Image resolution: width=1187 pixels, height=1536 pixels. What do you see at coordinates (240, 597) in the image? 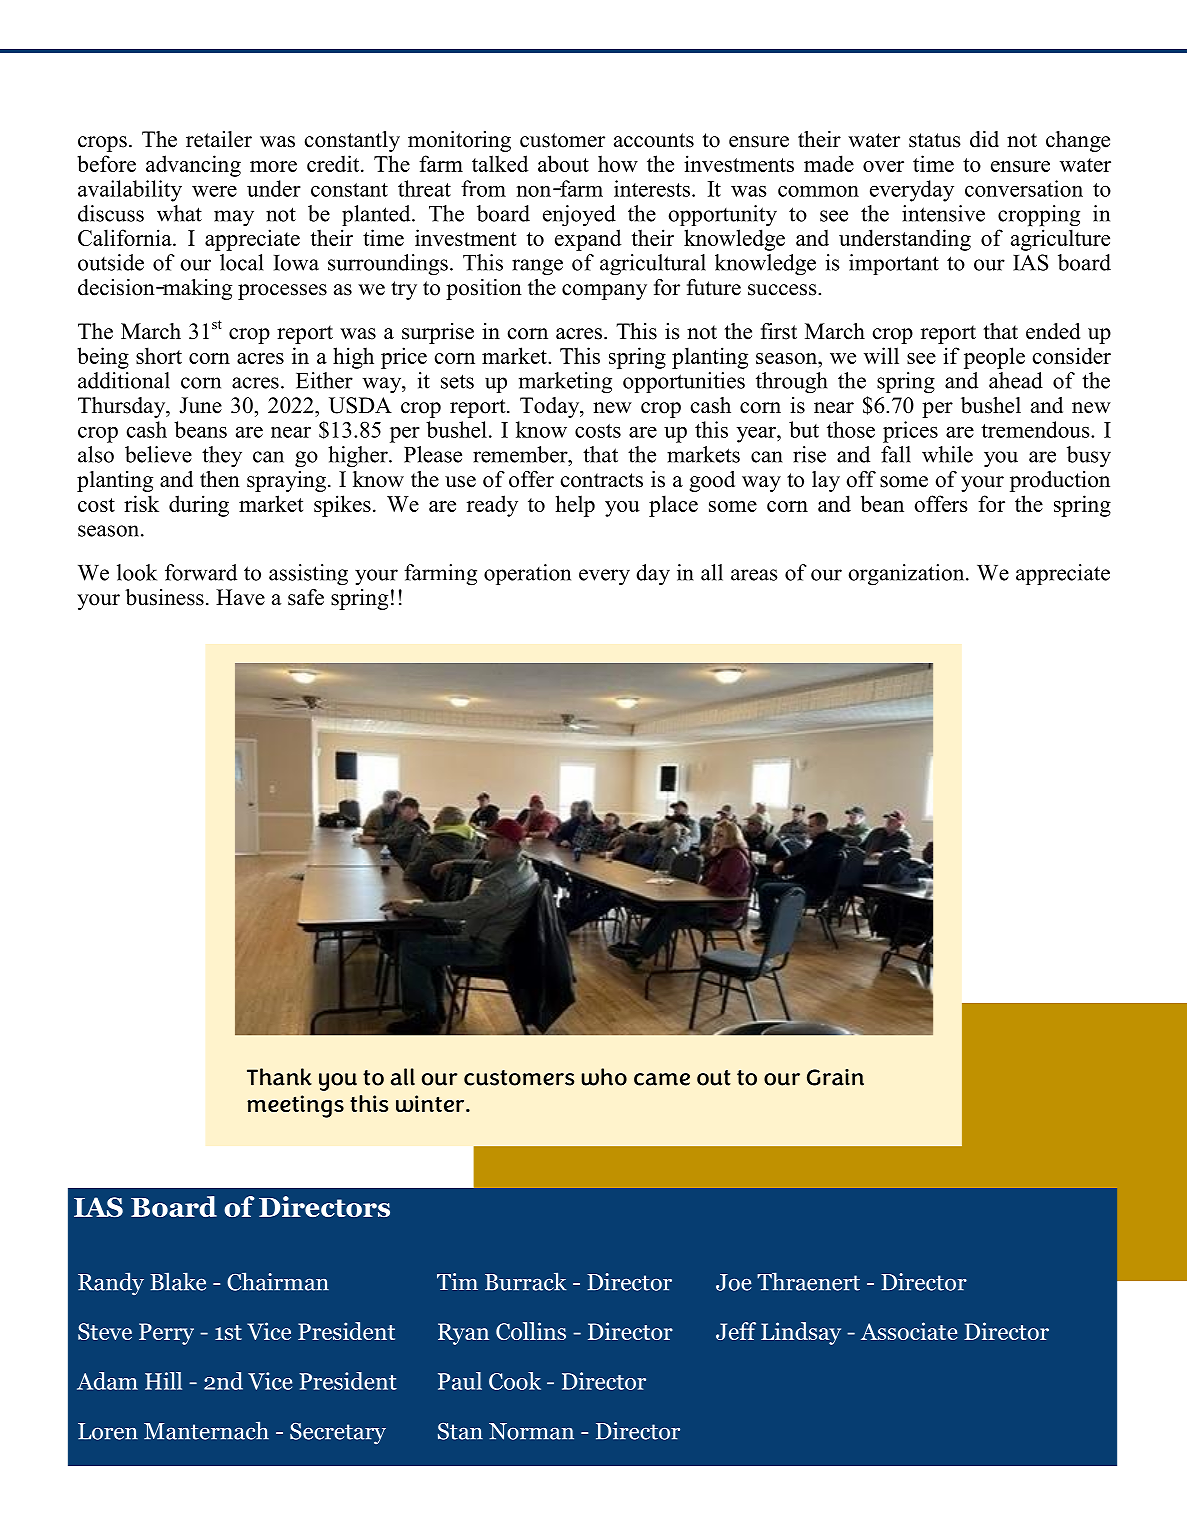
I see `Have` at bounding box center [240, 597].
